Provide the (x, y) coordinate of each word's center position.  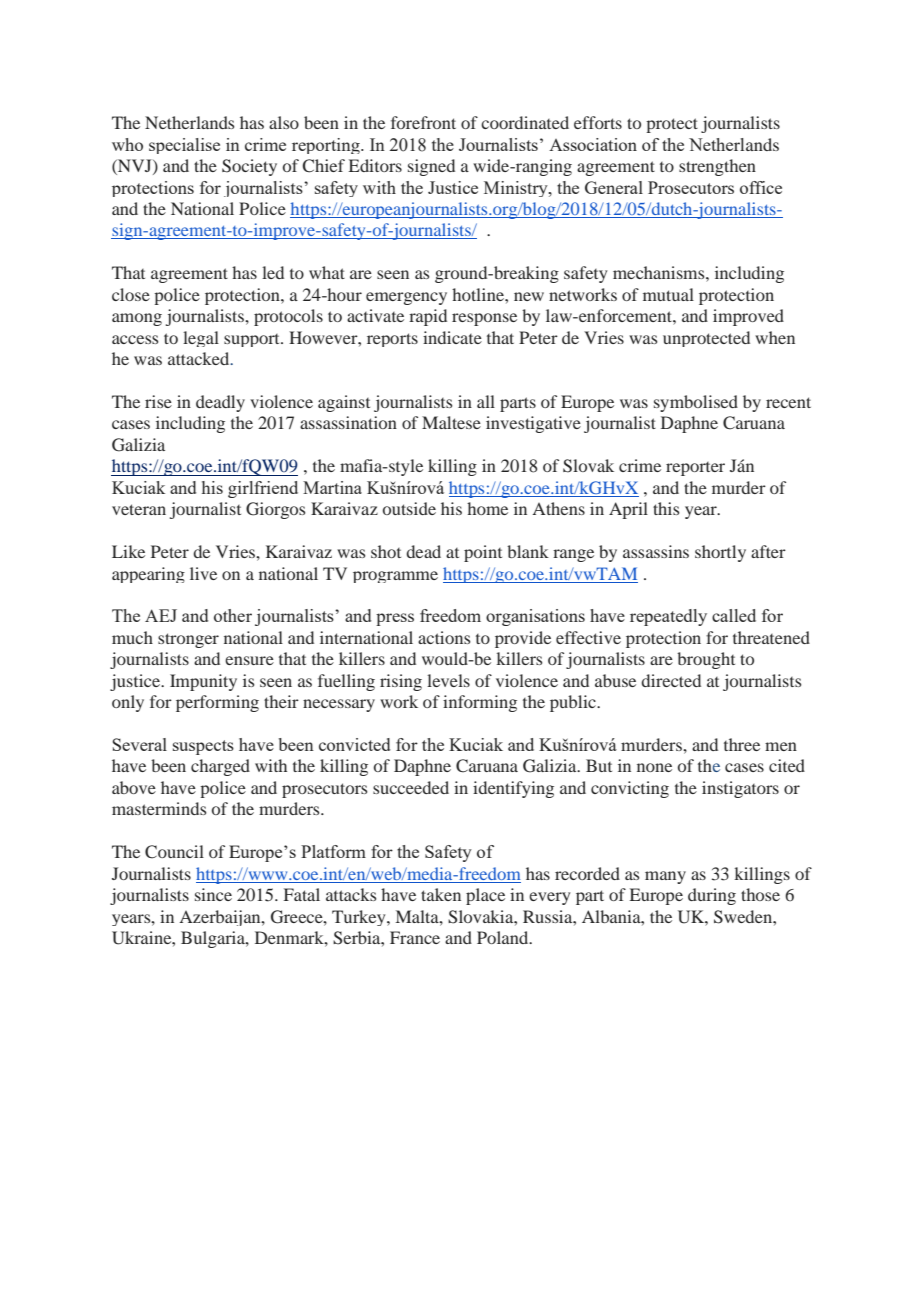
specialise (184, 146)
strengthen (717, 167)
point (483, 553)
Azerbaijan (221, 918)
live (203, 573)
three (742, 744)
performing (217, 703)
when (775, 337)
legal (201, 339)
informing (480, 703)
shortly (720, 553)
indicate (452, 337)
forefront (423, 122)
